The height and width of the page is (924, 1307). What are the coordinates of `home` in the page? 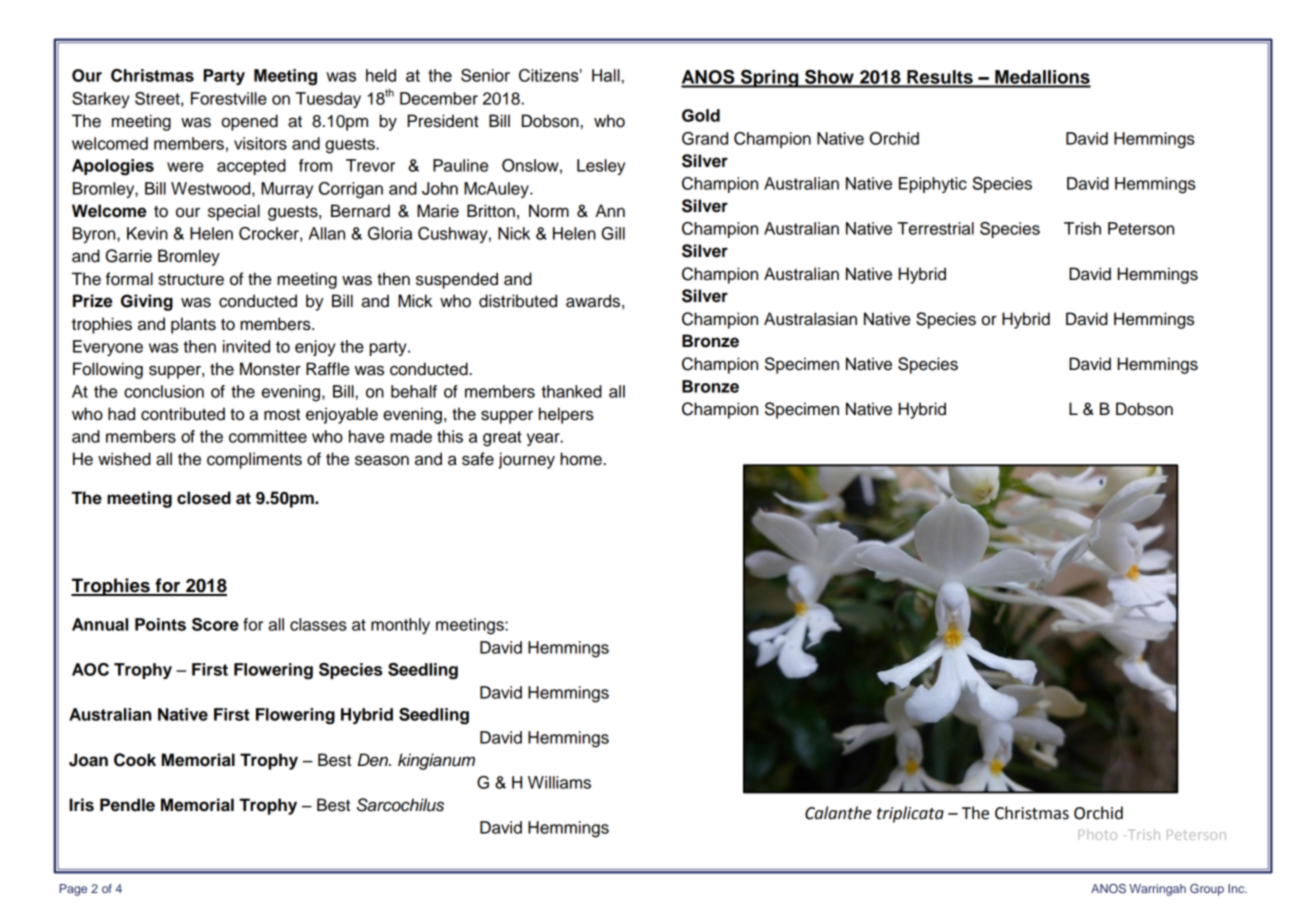 It's located at (581, 459).
